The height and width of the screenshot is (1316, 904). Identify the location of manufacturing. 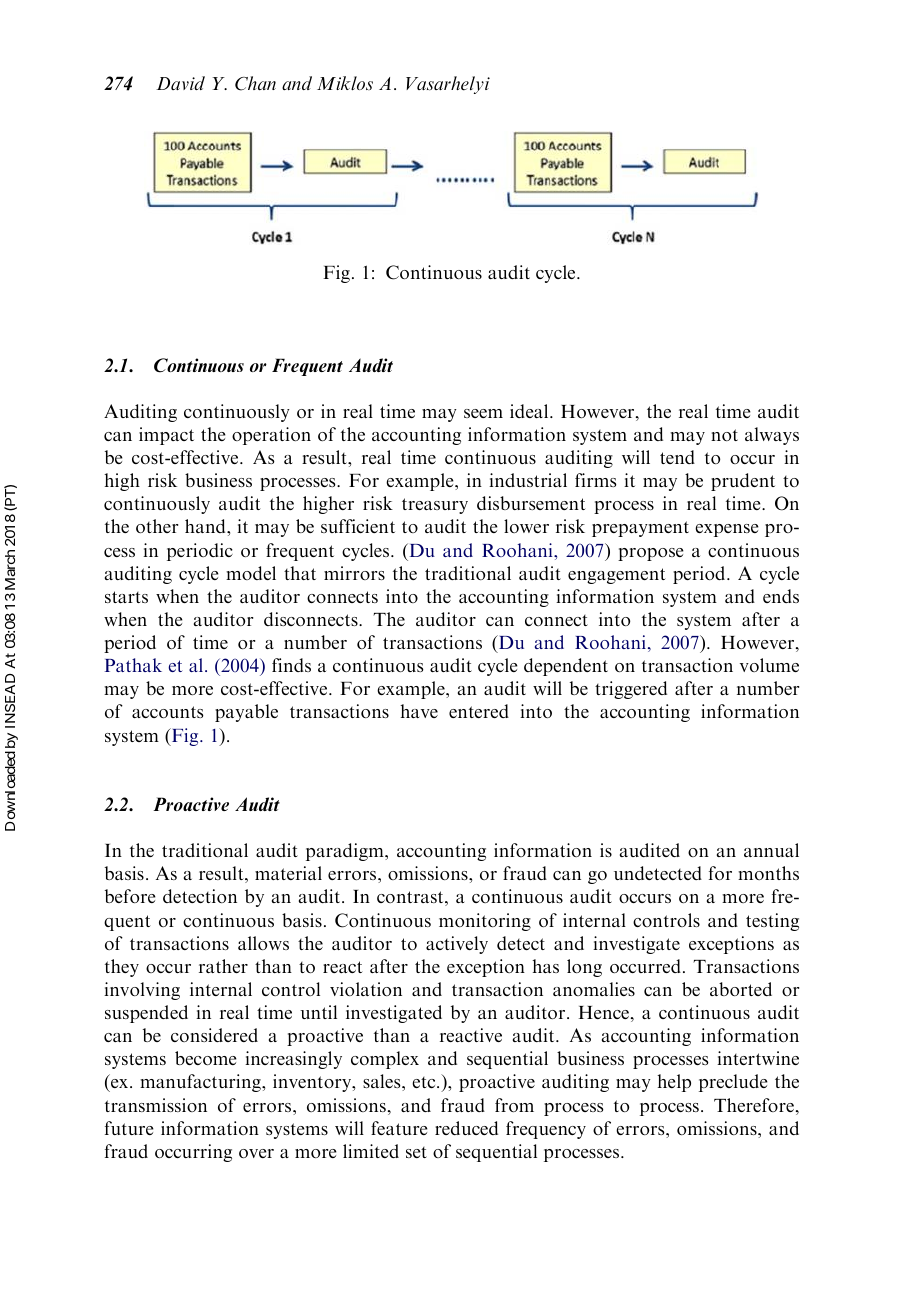
(201, 1083).
